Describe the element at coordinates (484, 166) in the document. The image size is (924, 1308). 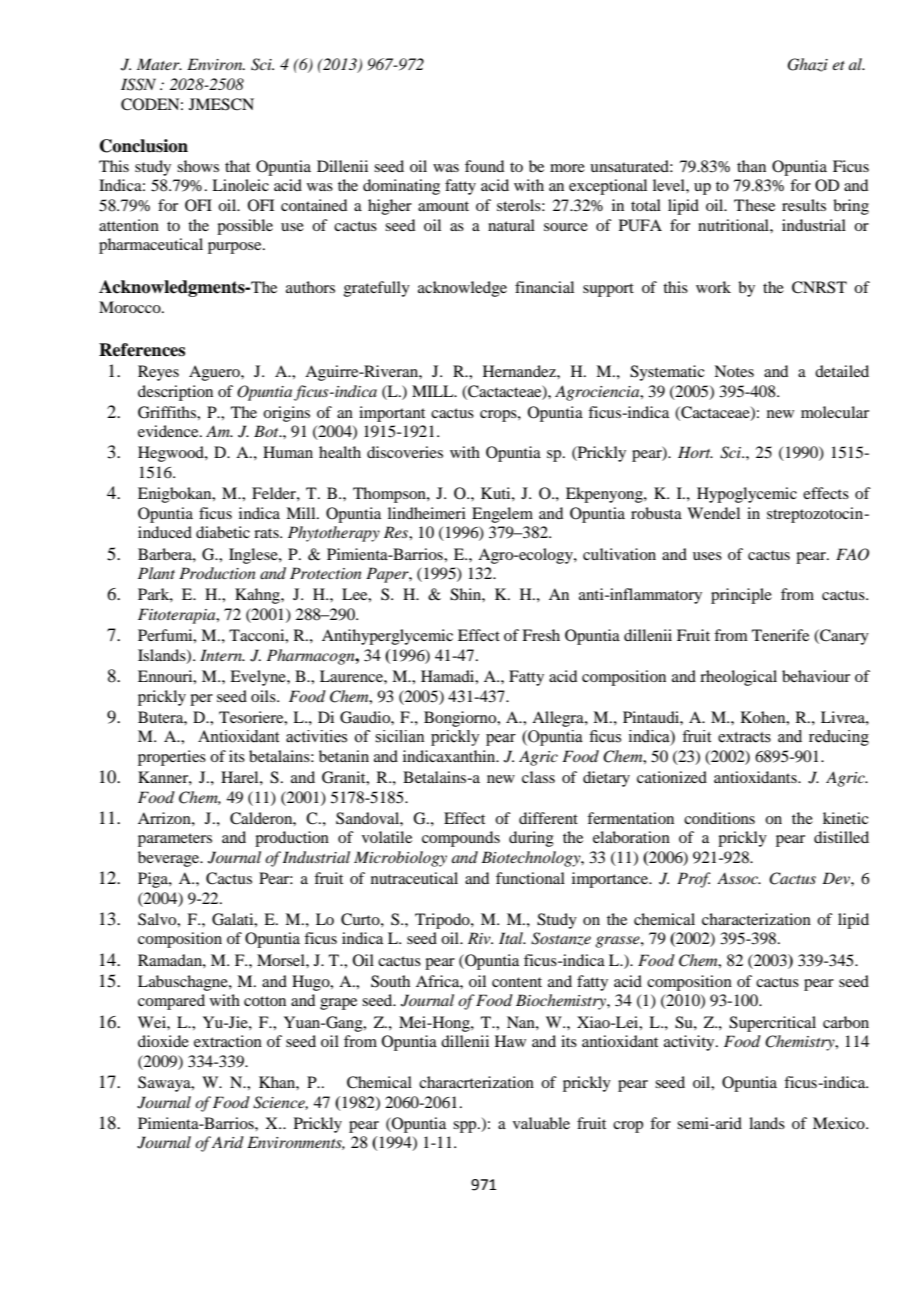
I see `found` at that location.
